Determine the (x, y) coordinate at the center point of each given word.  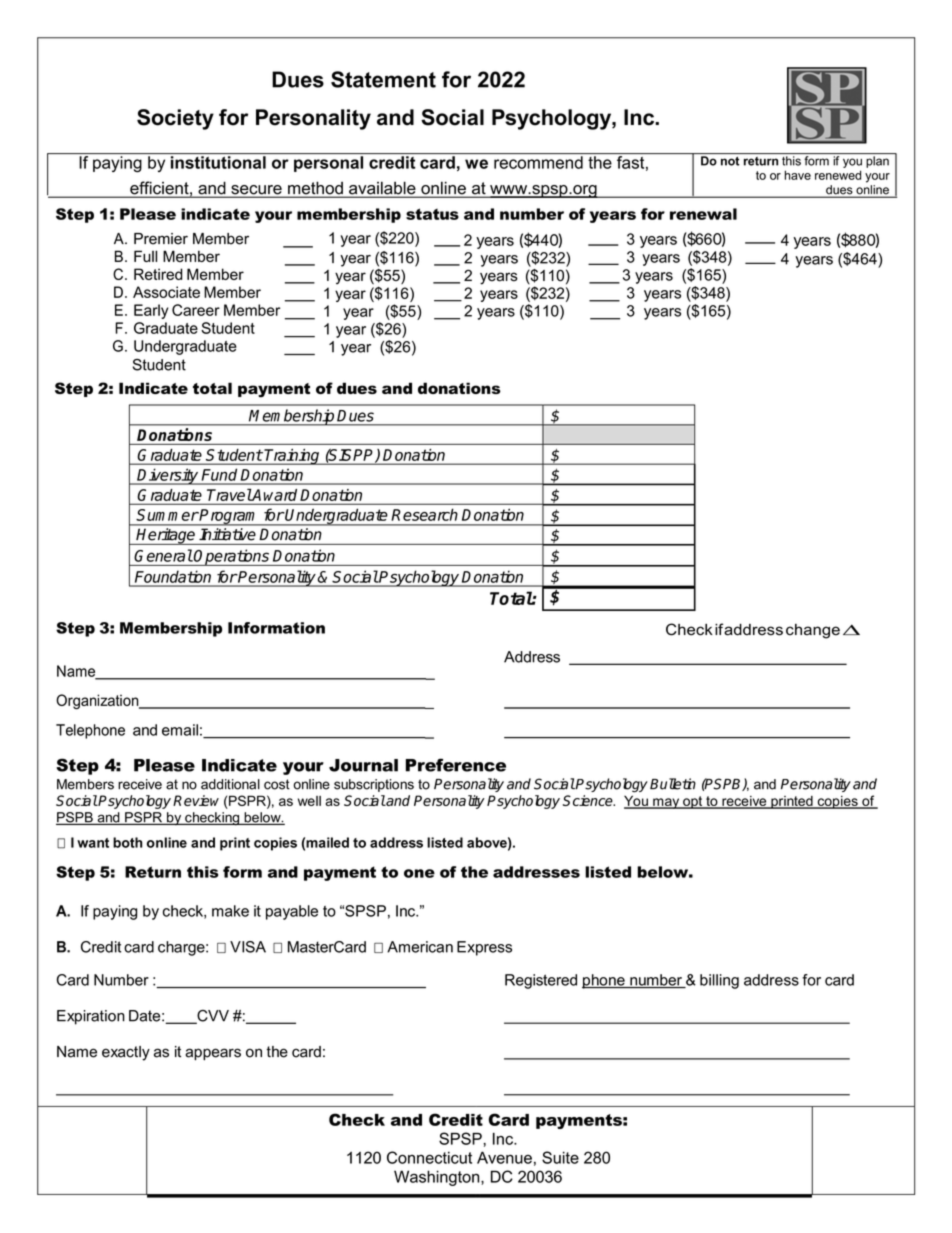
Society (175, 119)
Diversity (168, 476)
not (730, 161)
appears (213, 1054)
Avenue (504, 1157)
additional (230, 784)
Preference (456, 765)
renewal (703, 214)
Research (424, 514)
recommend (538, 162)
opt (693, 802)
